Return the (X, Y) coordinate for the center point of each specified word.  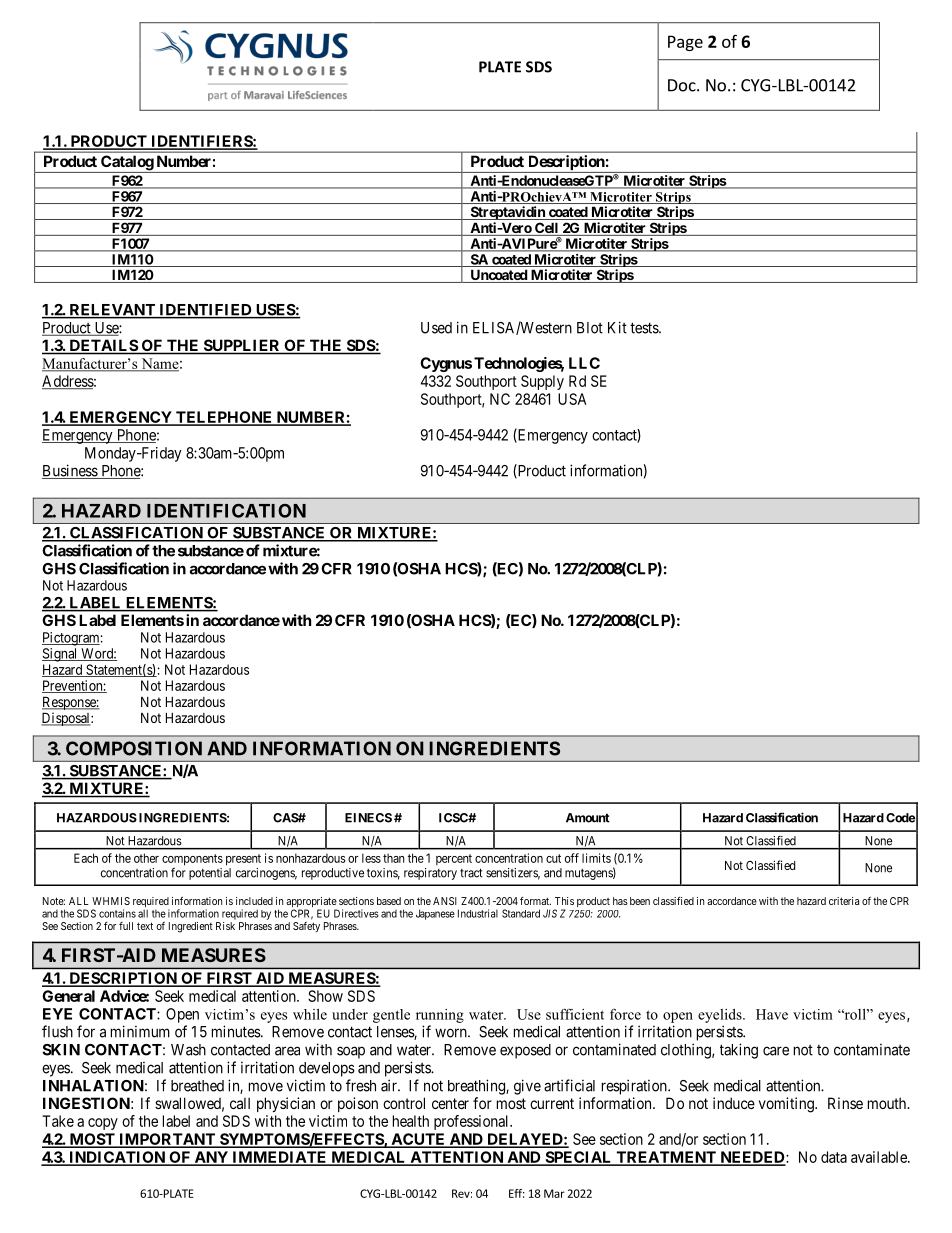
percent (454, 859)
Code (900, 818)
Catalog (127, 164)
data (834, 1157)
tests (645, 328)
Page (685, 43)
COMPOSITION (134, 748)
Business (70, 471)
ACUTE (418, 1140)
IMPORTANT (167, 1140)
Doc (683, 85)
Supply (542, 382)
